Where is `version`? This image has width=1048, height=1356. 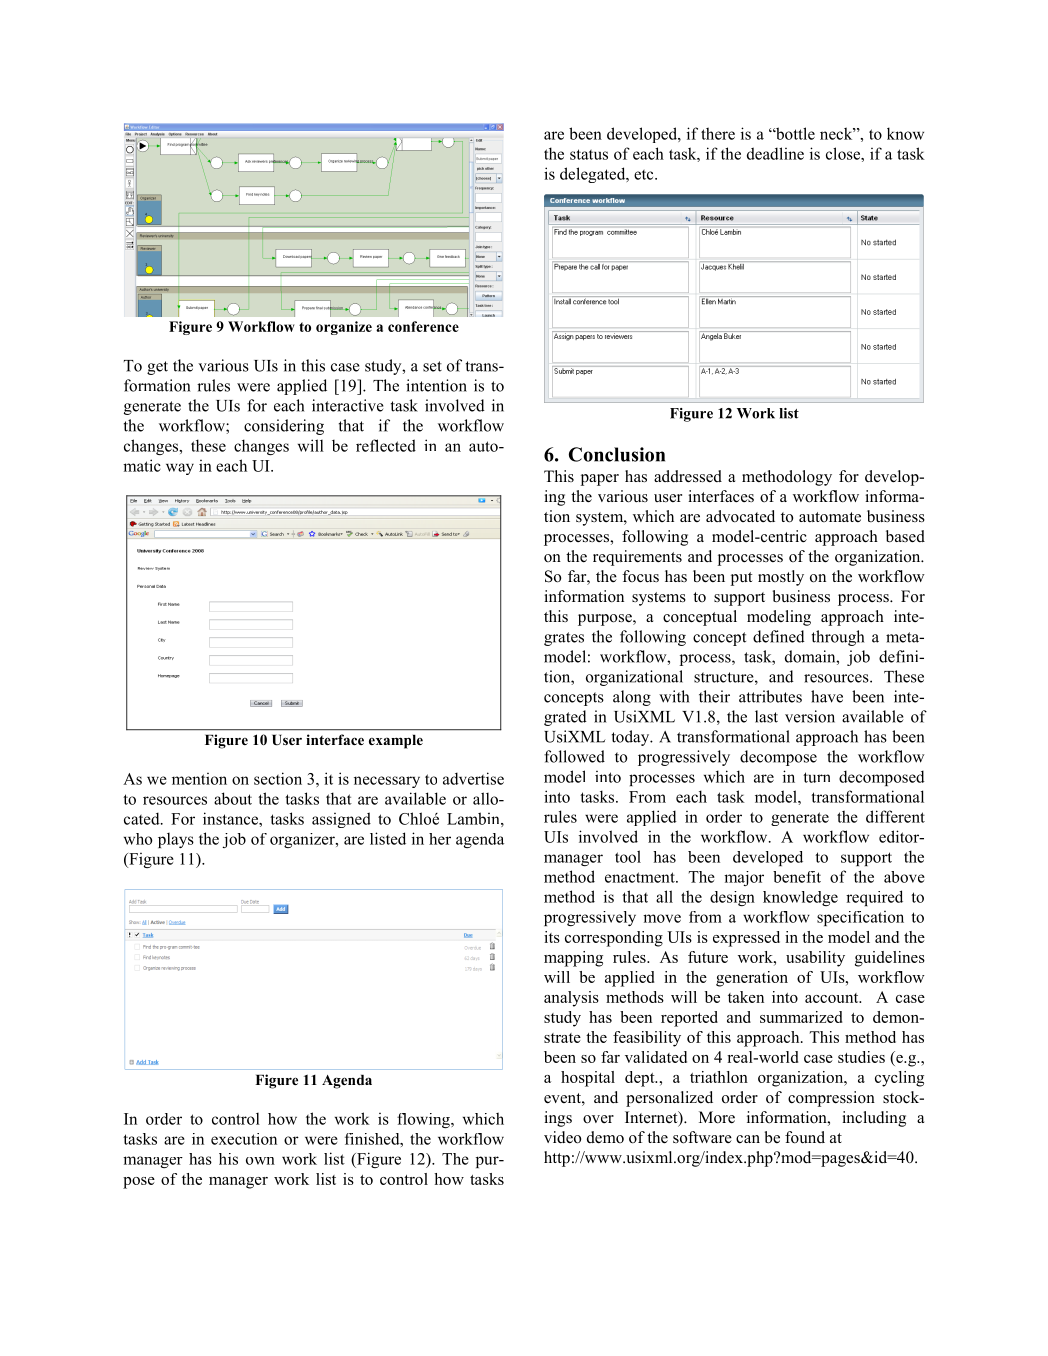
version is located at coordinates (810, 716).
